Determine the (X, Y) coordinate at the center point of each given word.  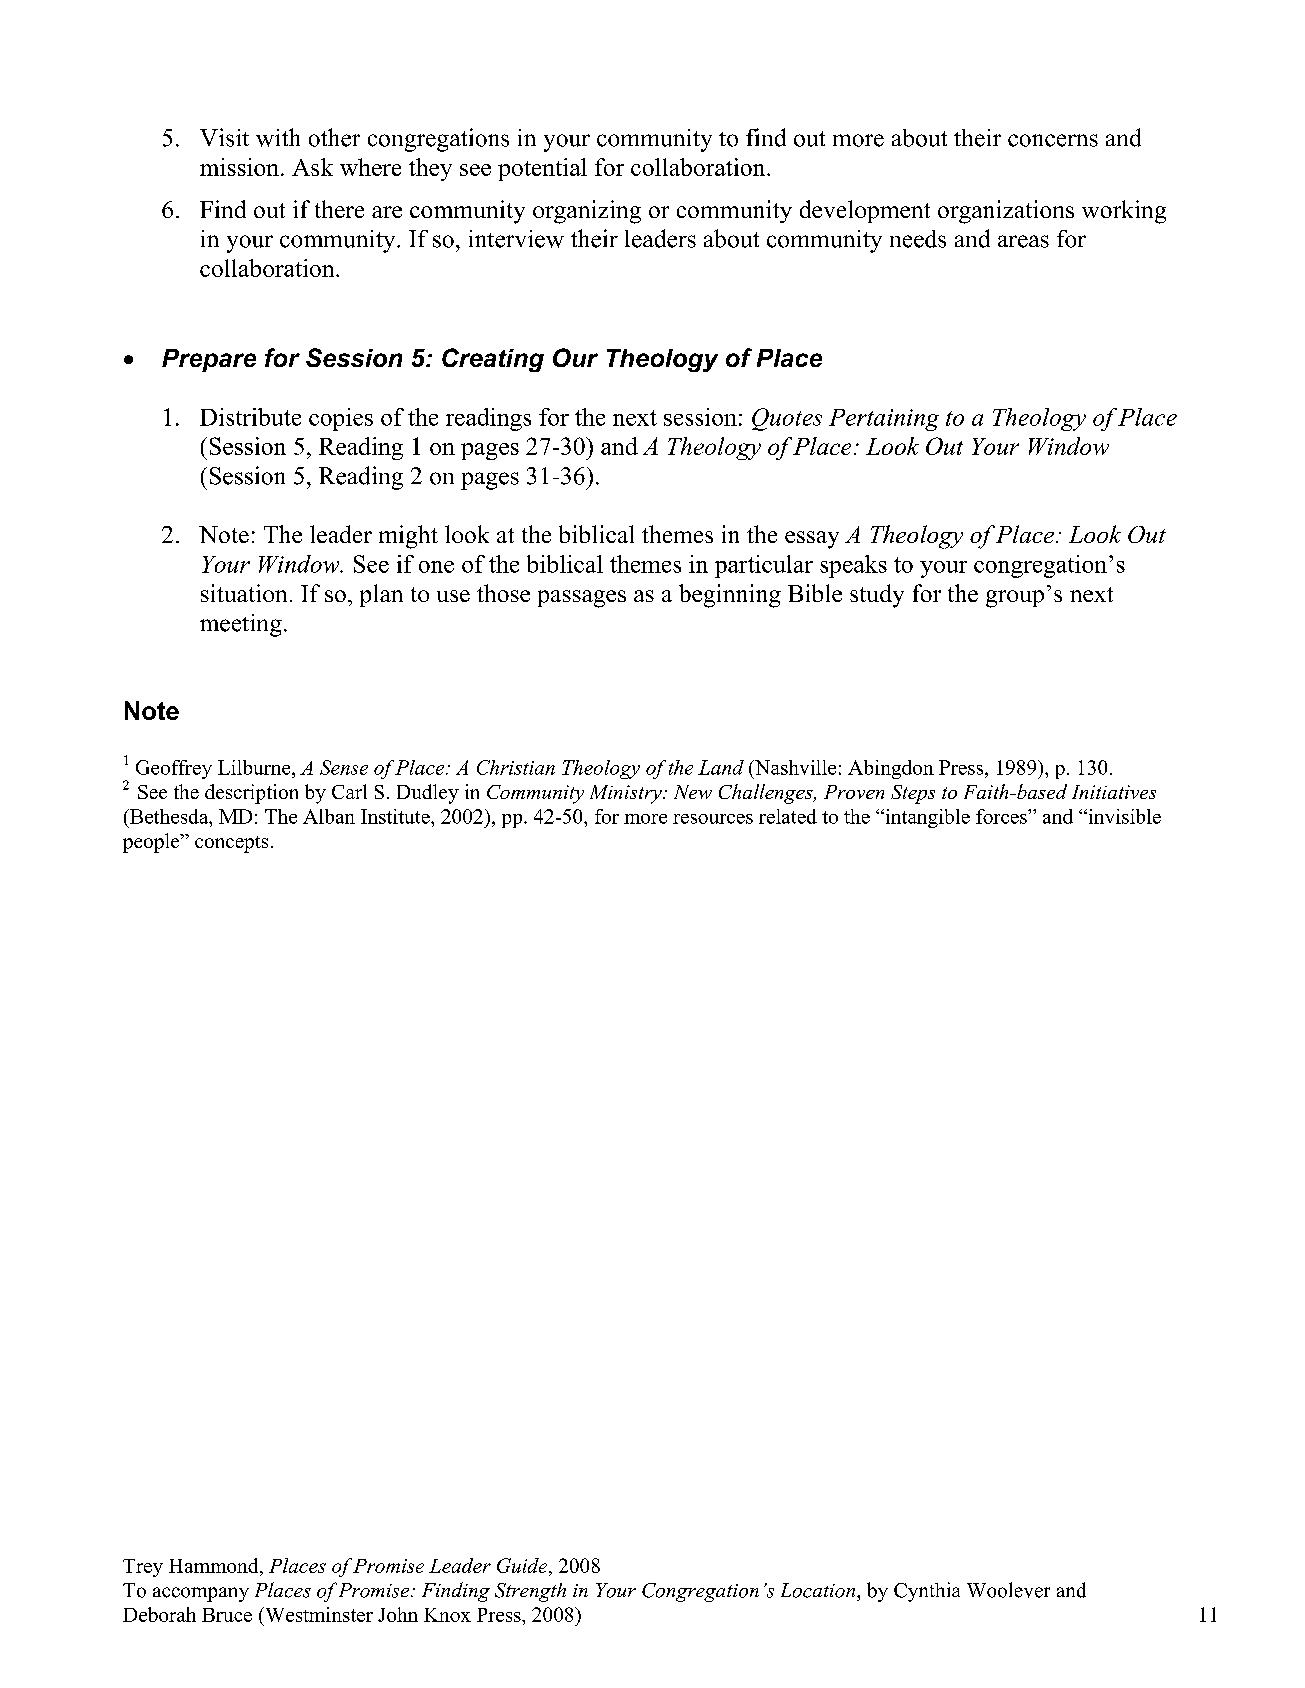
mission (239, 167)
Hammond (215, 1565)
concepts (231, 844)
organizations (1006, 212)
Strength (530, 1592)
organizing (587, 212)
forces (1002, 816)
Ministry (627, 794)
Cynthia (927, 1592)
